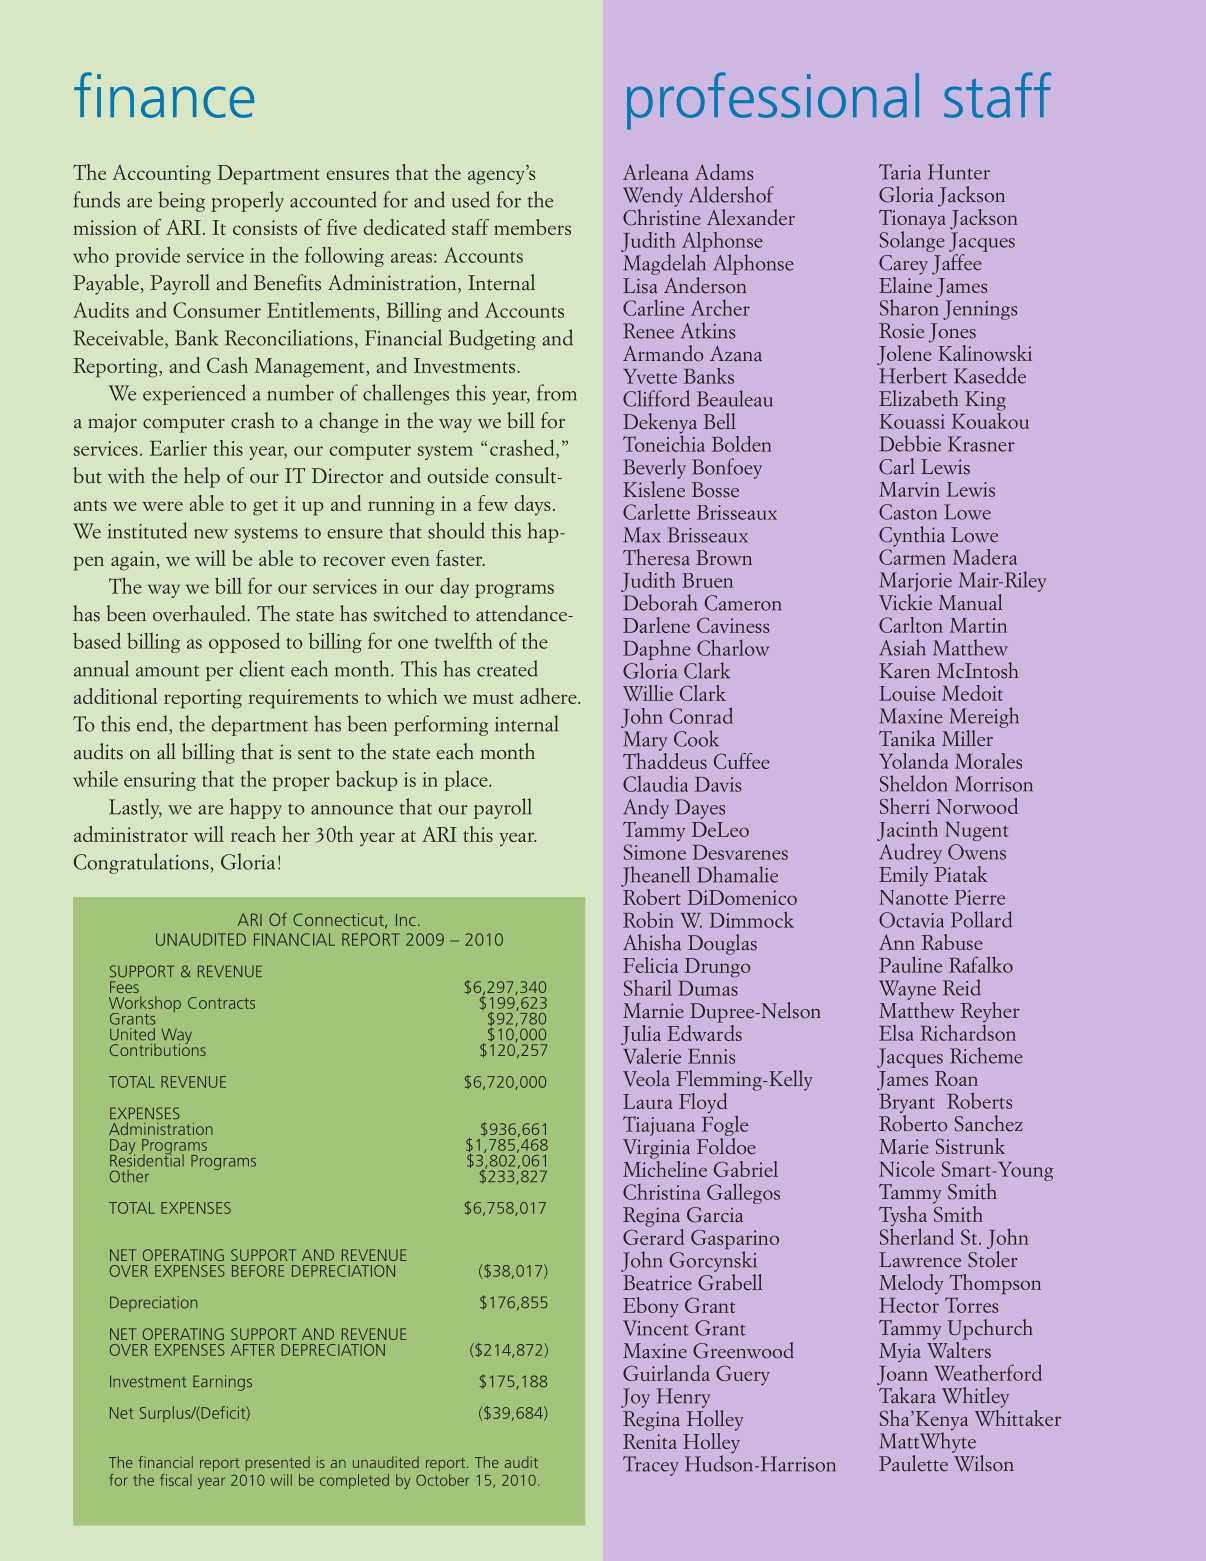  What do you see at coordinates (160, 781) in the screenshot?
I see `ensuring` at bounding box center [160, 781].
